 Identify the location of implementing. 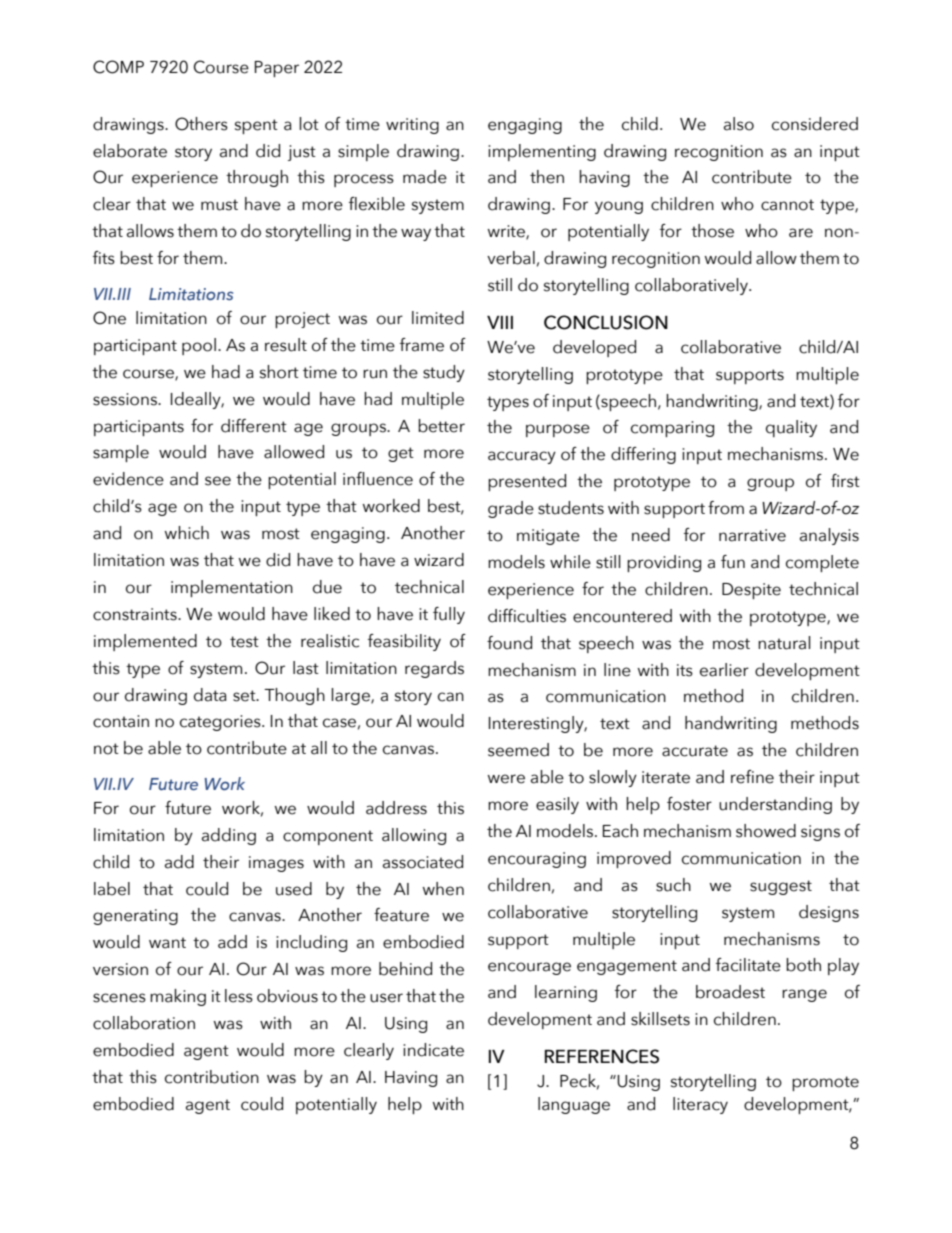
(542, 152).
